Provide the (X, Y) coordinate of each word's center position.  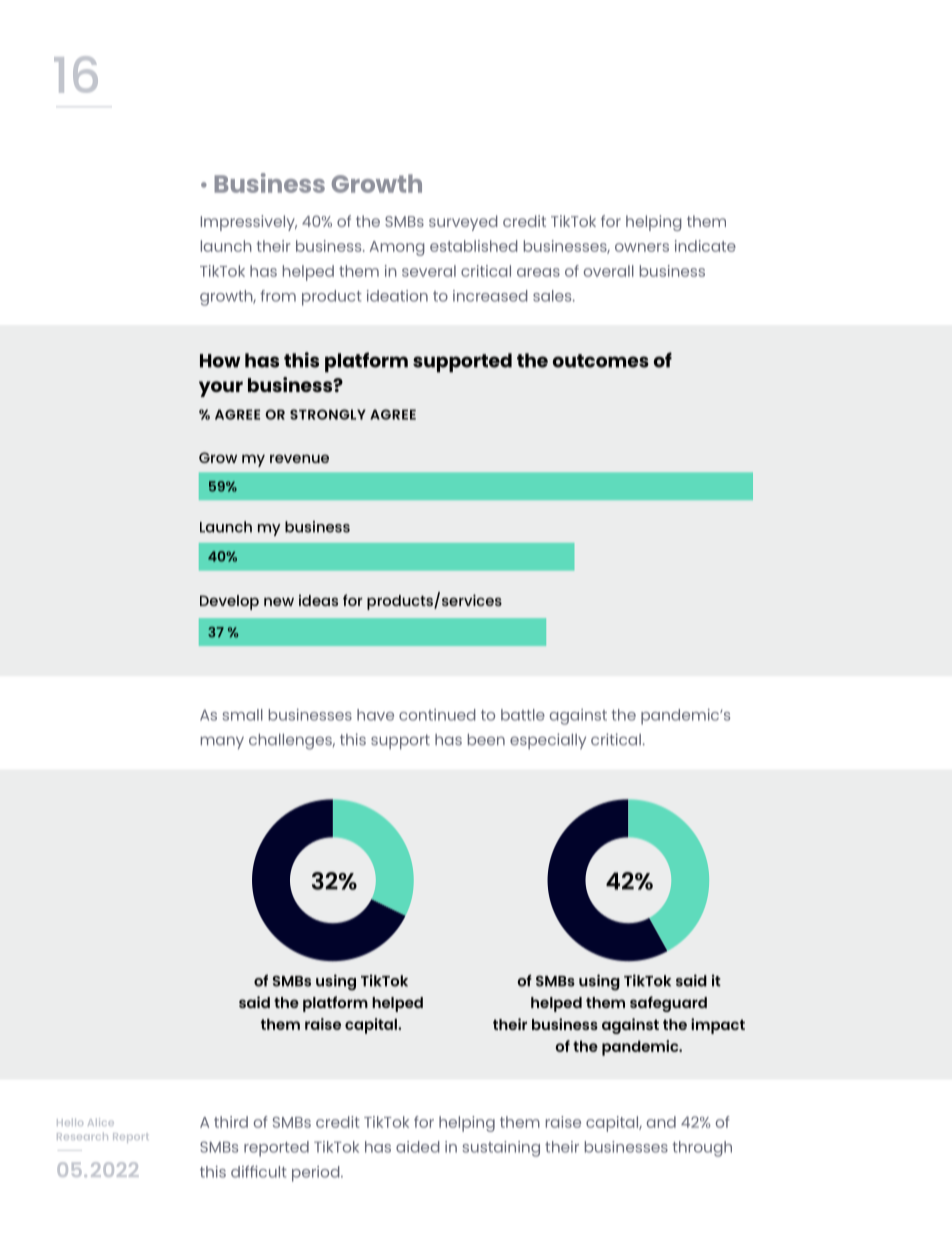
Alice (101, 1122)
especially (548, 741)
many (222, 742)
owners (642, 247)
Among (397, 248)
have (375, 715)
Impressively (249, 223)
